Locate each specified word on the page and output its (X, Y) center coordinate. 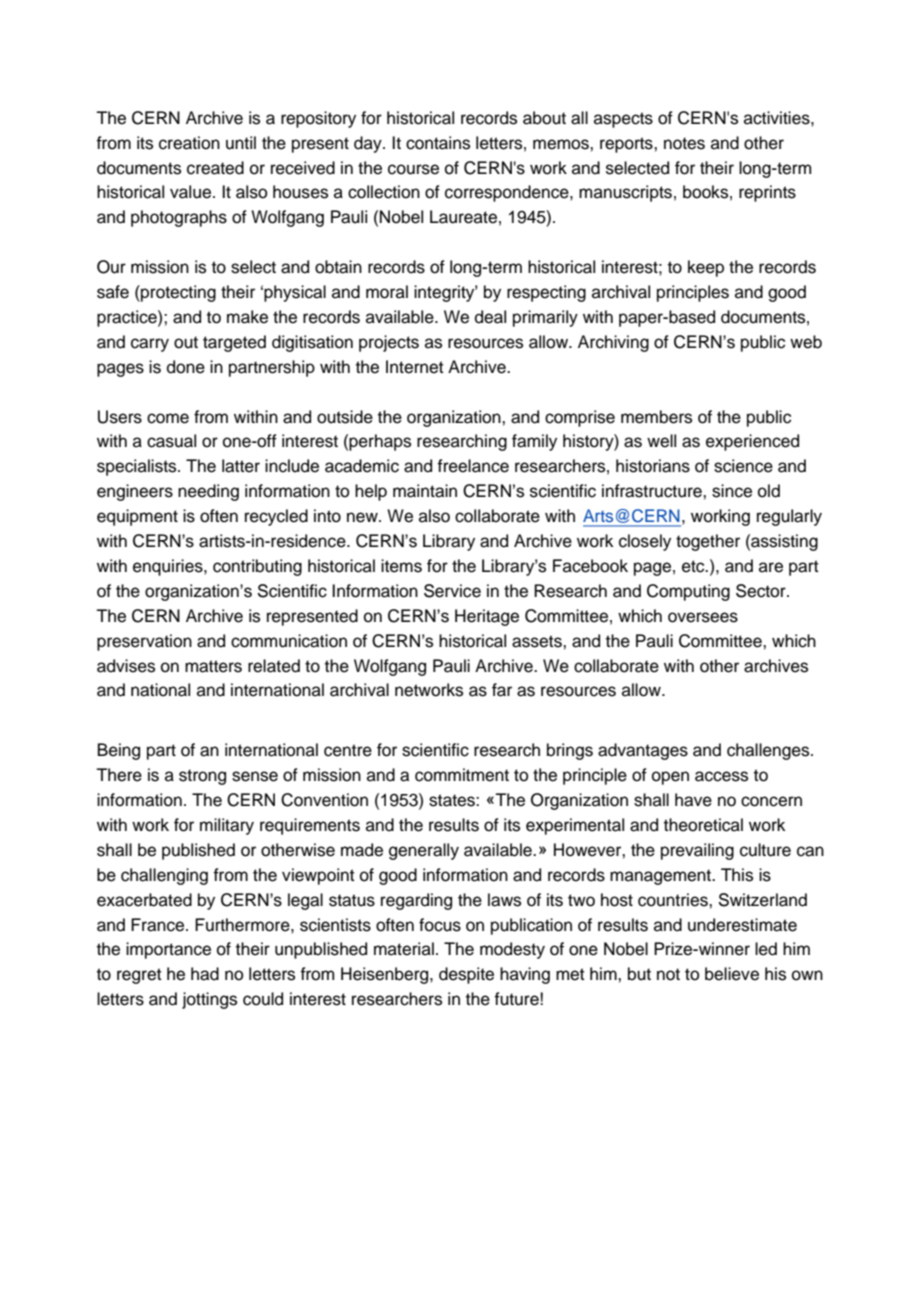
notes (684, 143)
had (205, 974)
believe (732, 974)
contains (438, 143)
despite (466, 975)
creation (189, 143)
